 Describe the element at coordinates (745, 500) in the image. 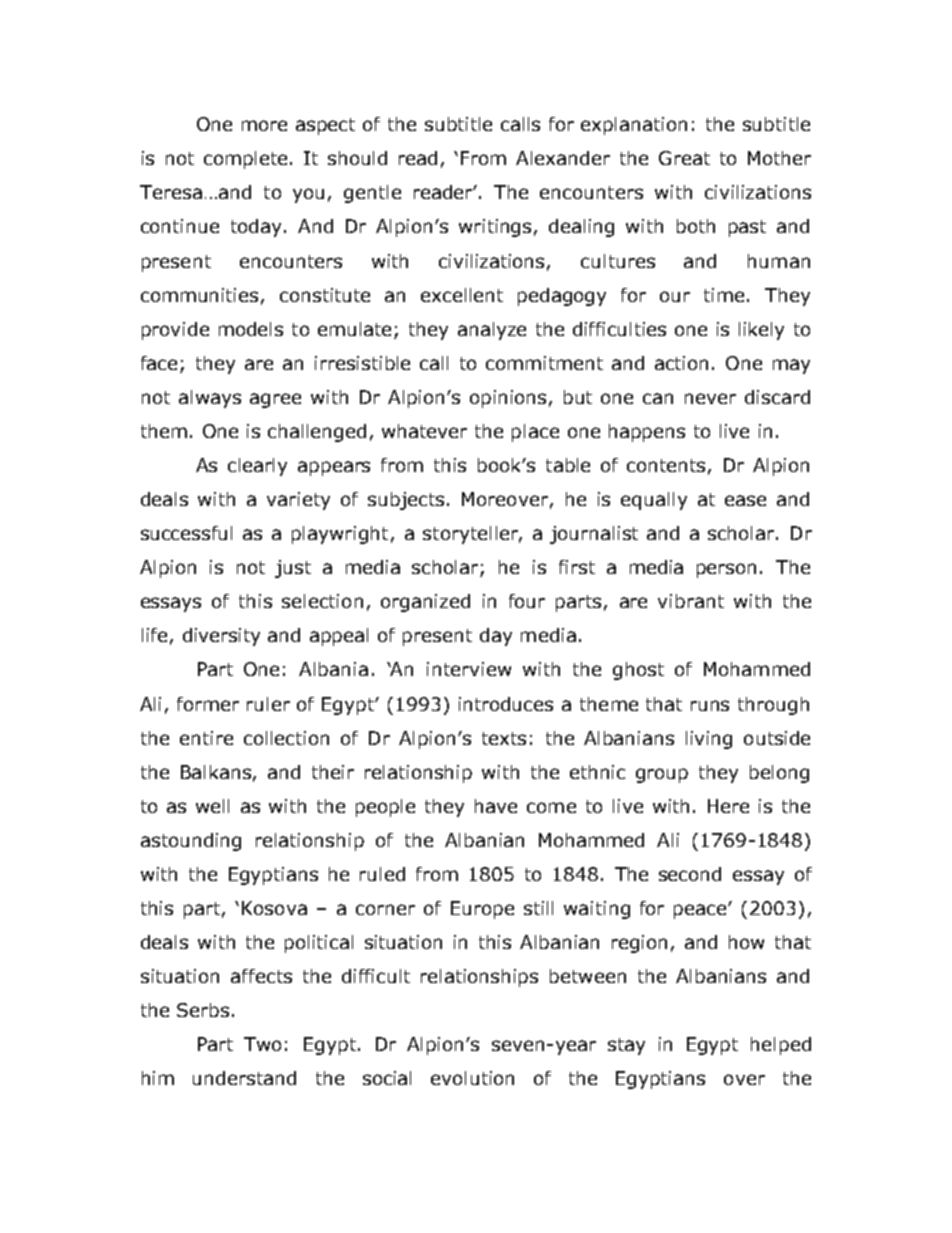

I see `ease` at that location.
